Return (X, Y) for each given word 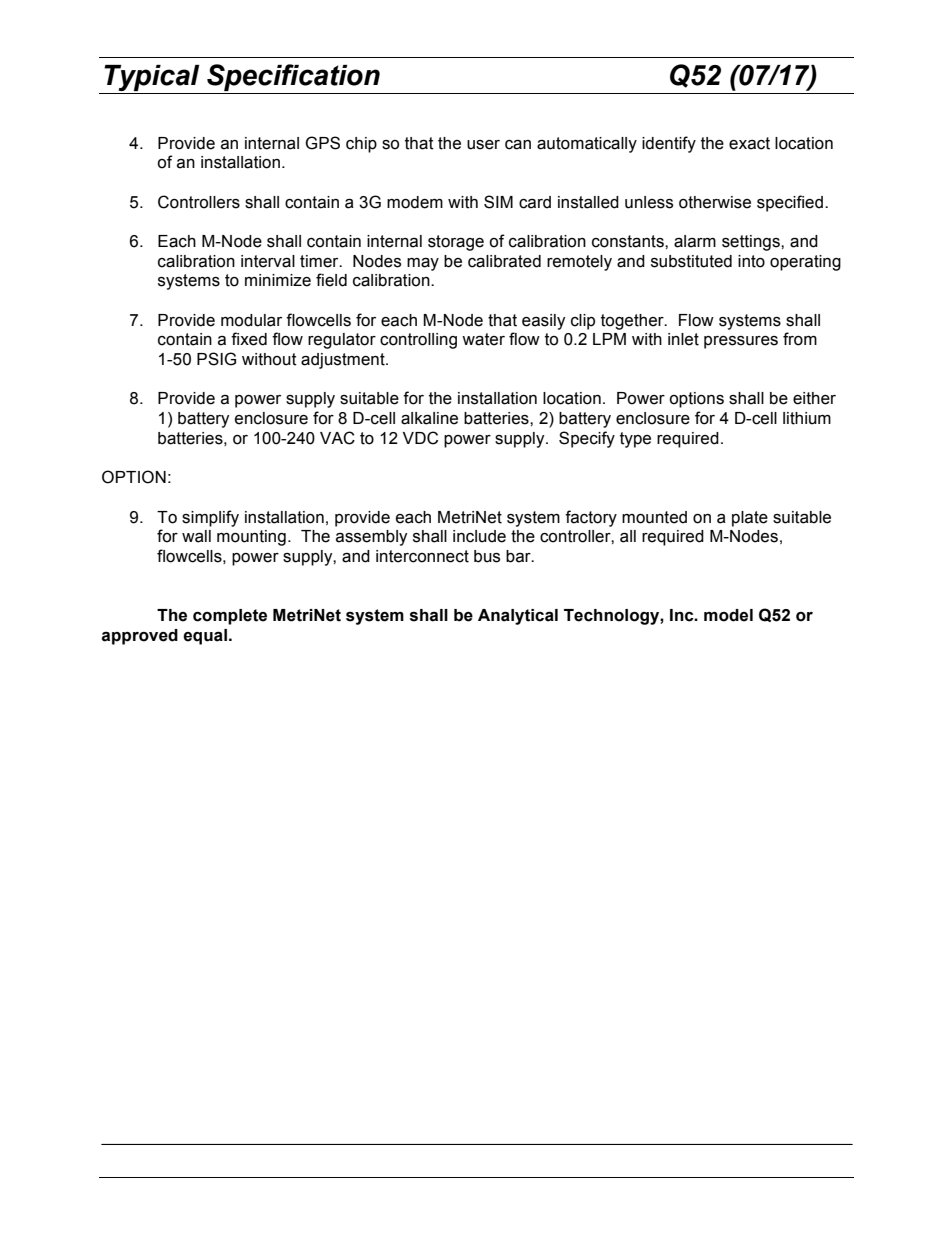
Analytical (518, 617)
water (483, 339)
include (479, 536)
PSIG (216, 359)
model (728, 615)
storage (456, 243)
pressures (741, 342)
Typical (152, 79)
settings (752, 243)
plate (750, 519)
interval (268, 261)
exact (749, 143)
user (483, 145)
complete (230, 617)
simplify (210, 518)
